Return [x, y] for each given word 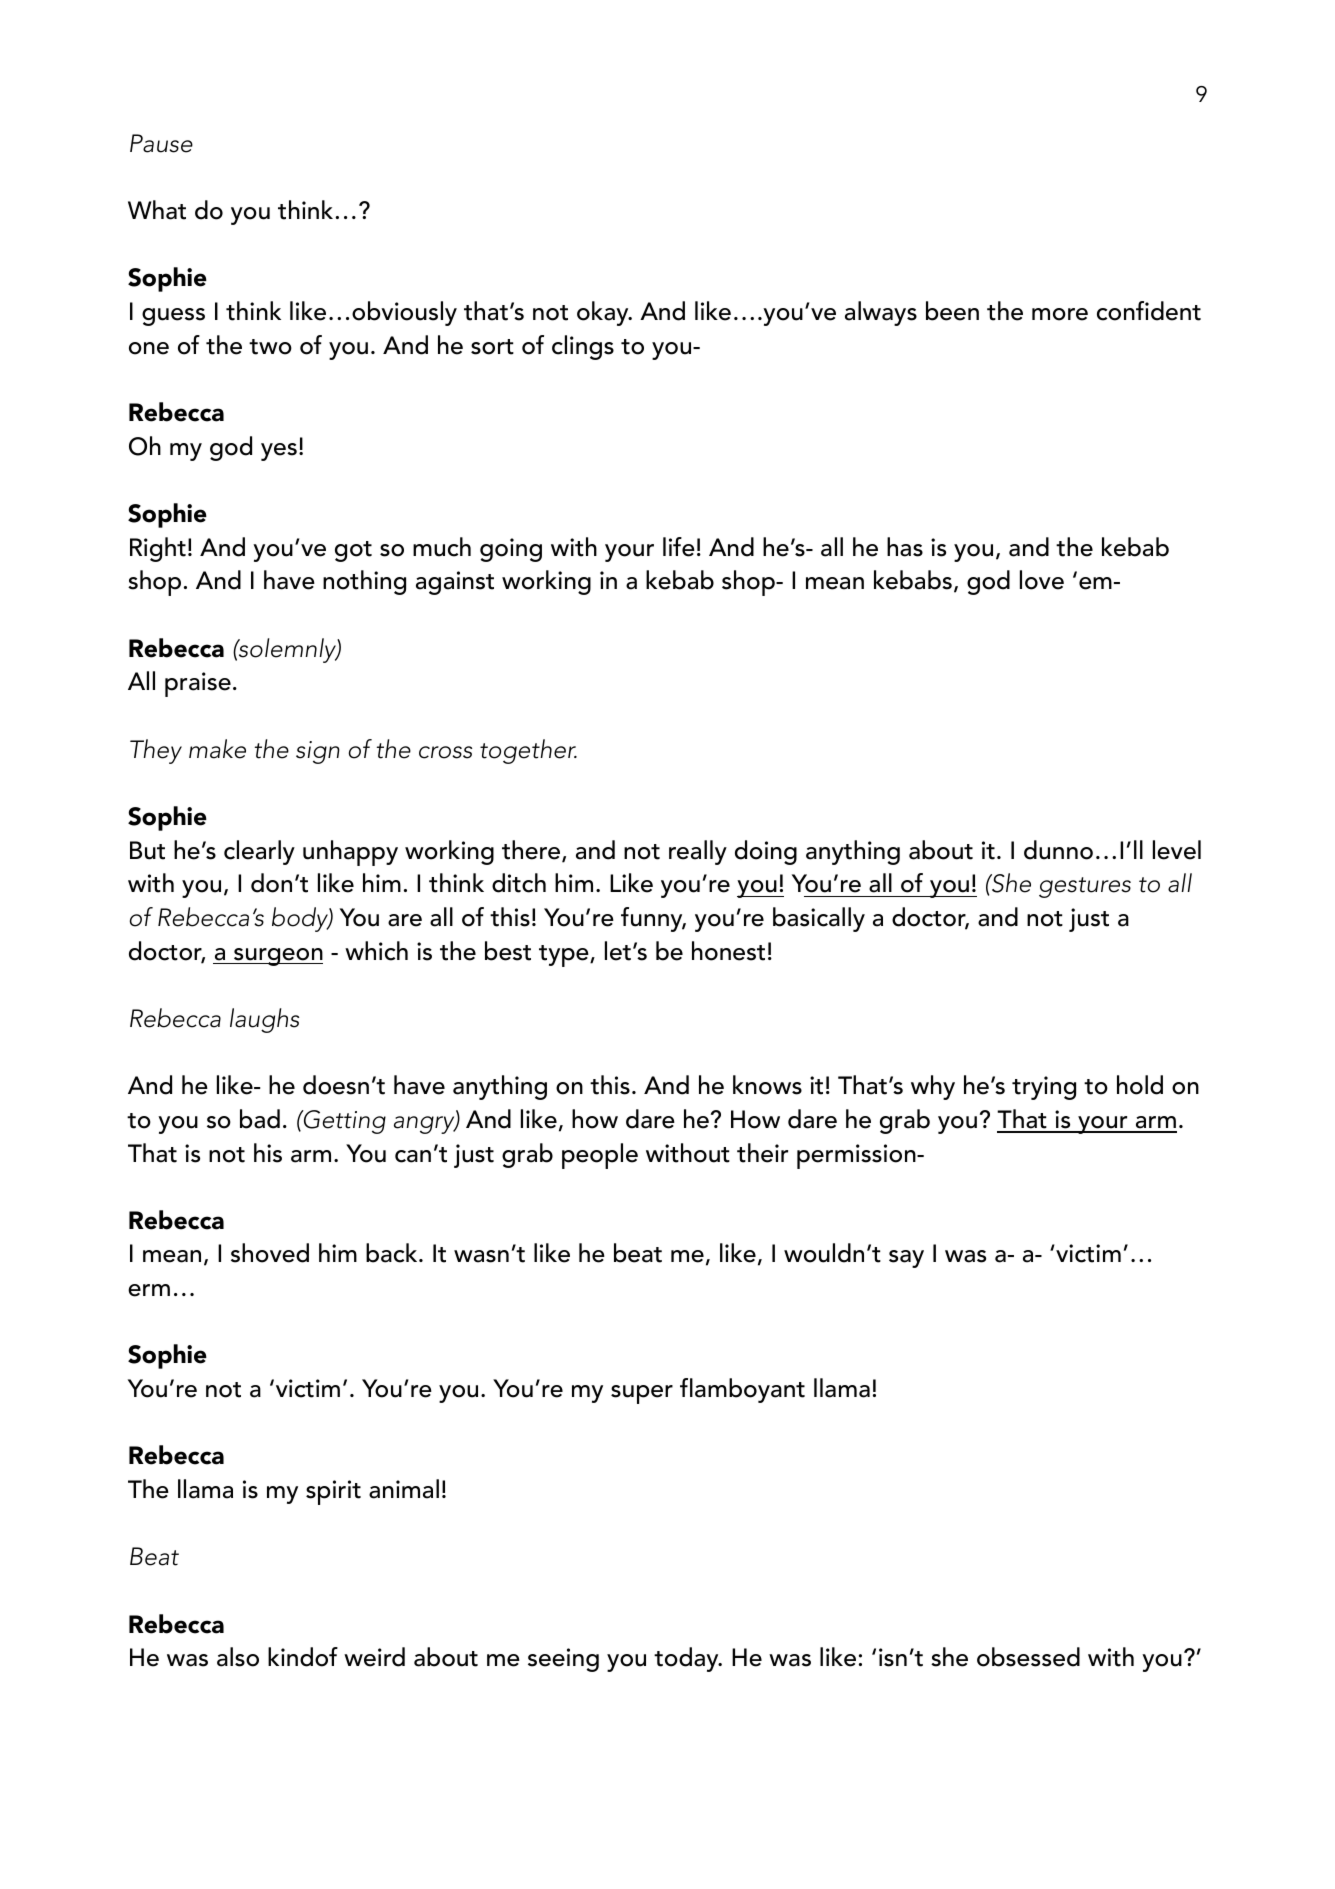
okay [604, 313]
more [1060, 314]
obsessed [1028, 1657]
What [157, 210]
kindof [303, 1657]
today [687, 1659]
